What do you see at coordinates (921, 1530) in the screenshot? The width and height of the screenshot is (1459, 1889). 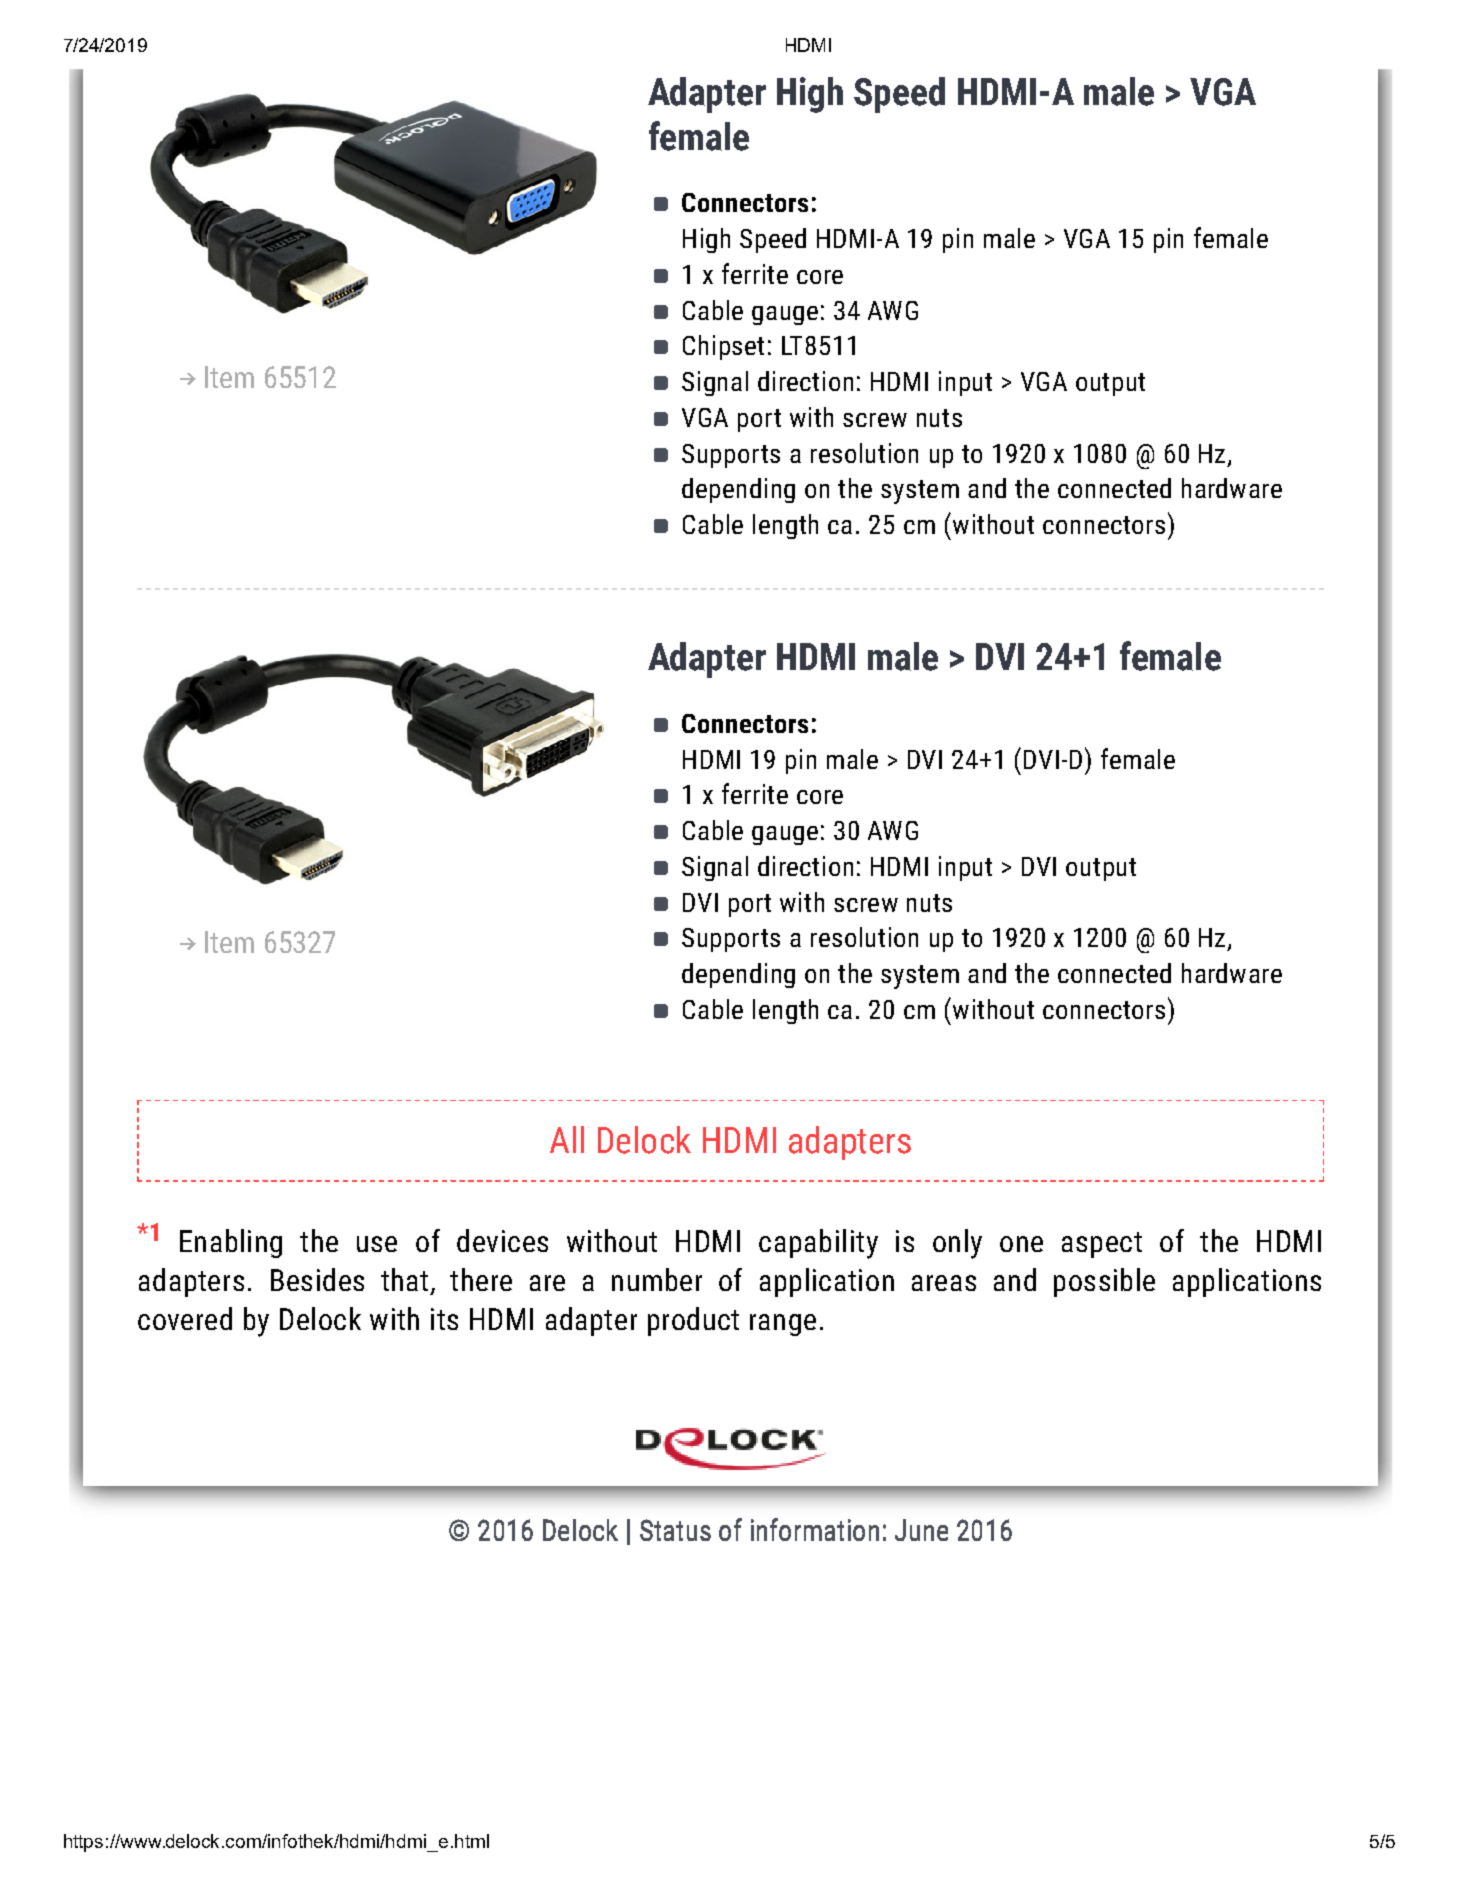 I see `June` at bounding box center [921, 1530].
